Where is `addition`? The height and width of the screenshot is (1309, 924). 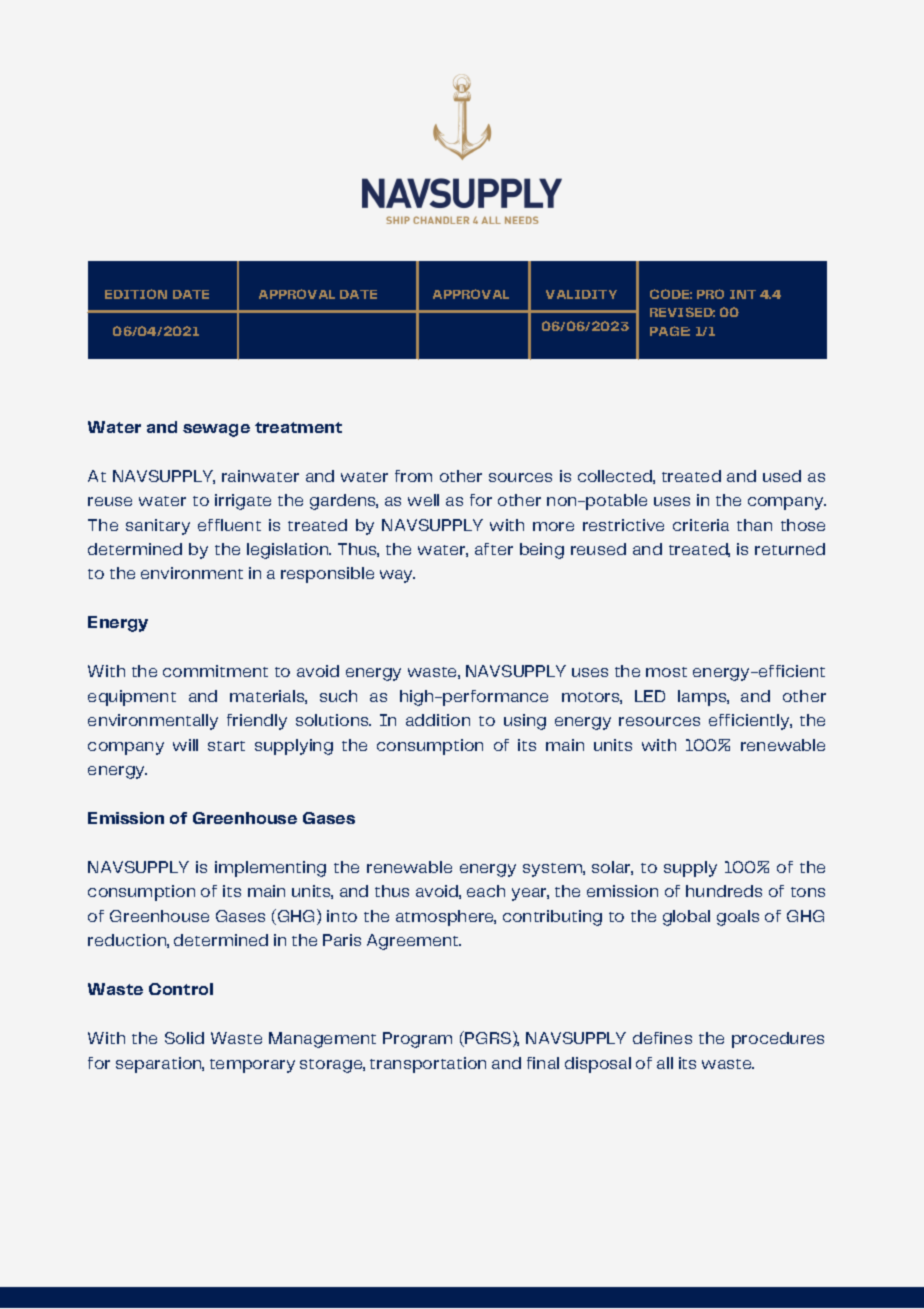
addition is located at coordinates (438, 720).
